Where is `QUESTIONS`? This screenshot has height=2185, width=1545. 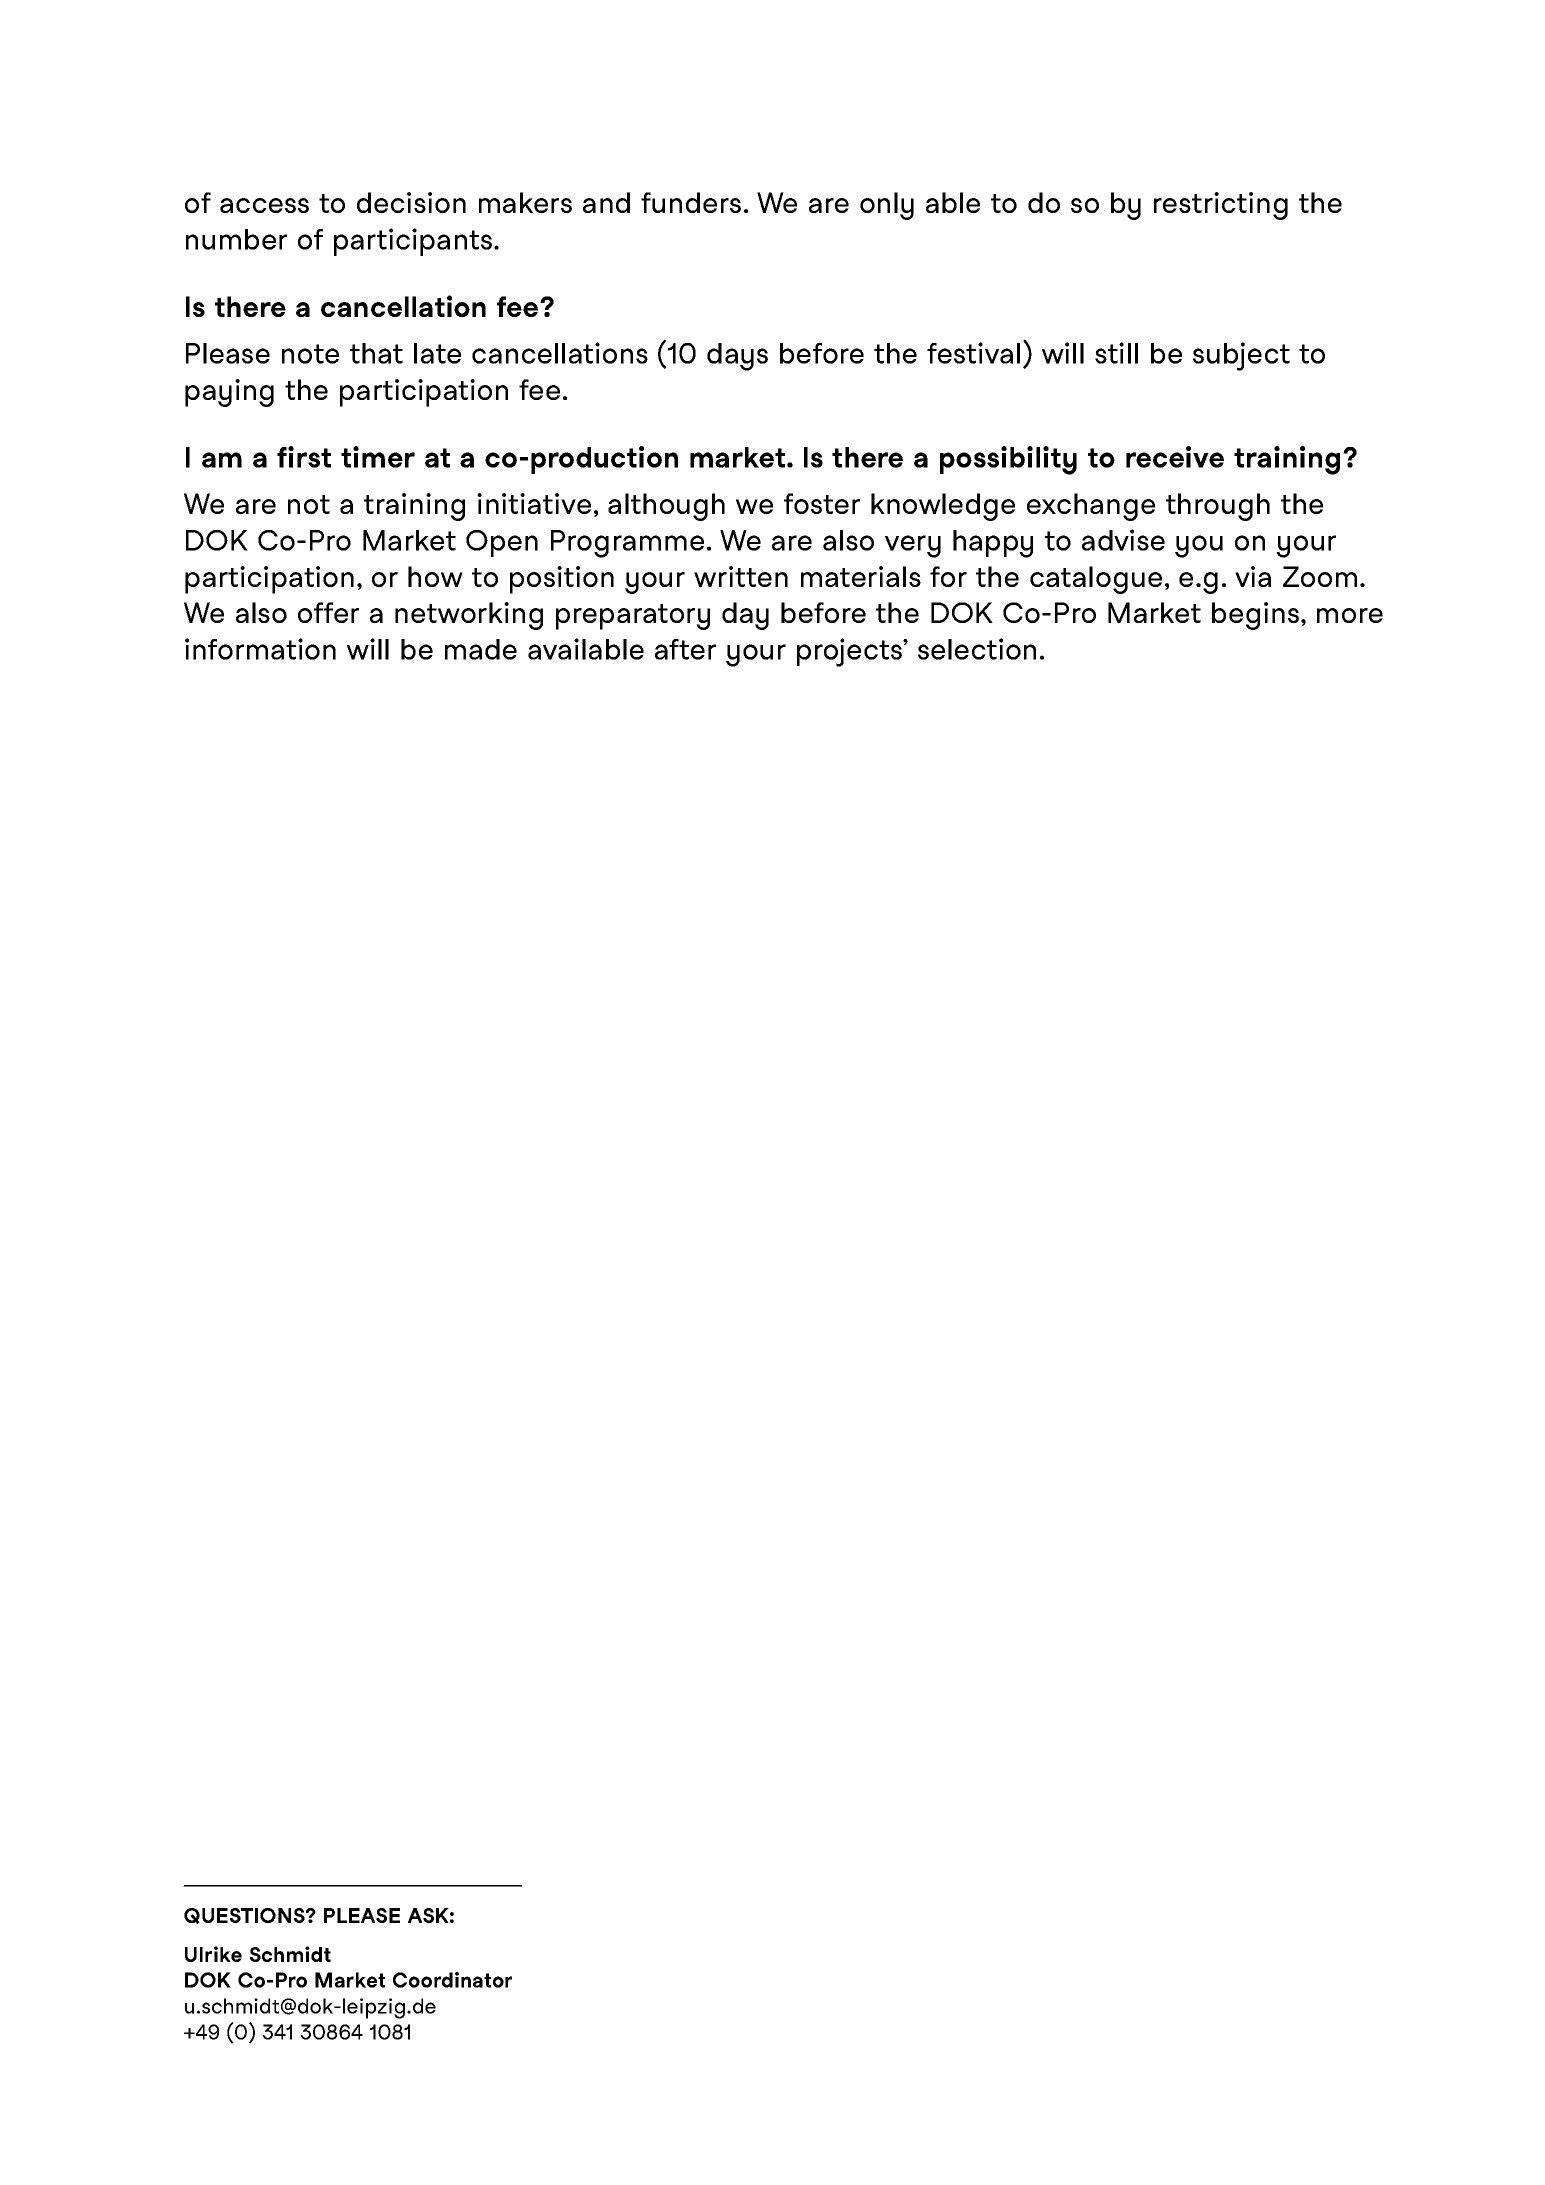 QUESTIONS is located at coordinates (245, 1916).
